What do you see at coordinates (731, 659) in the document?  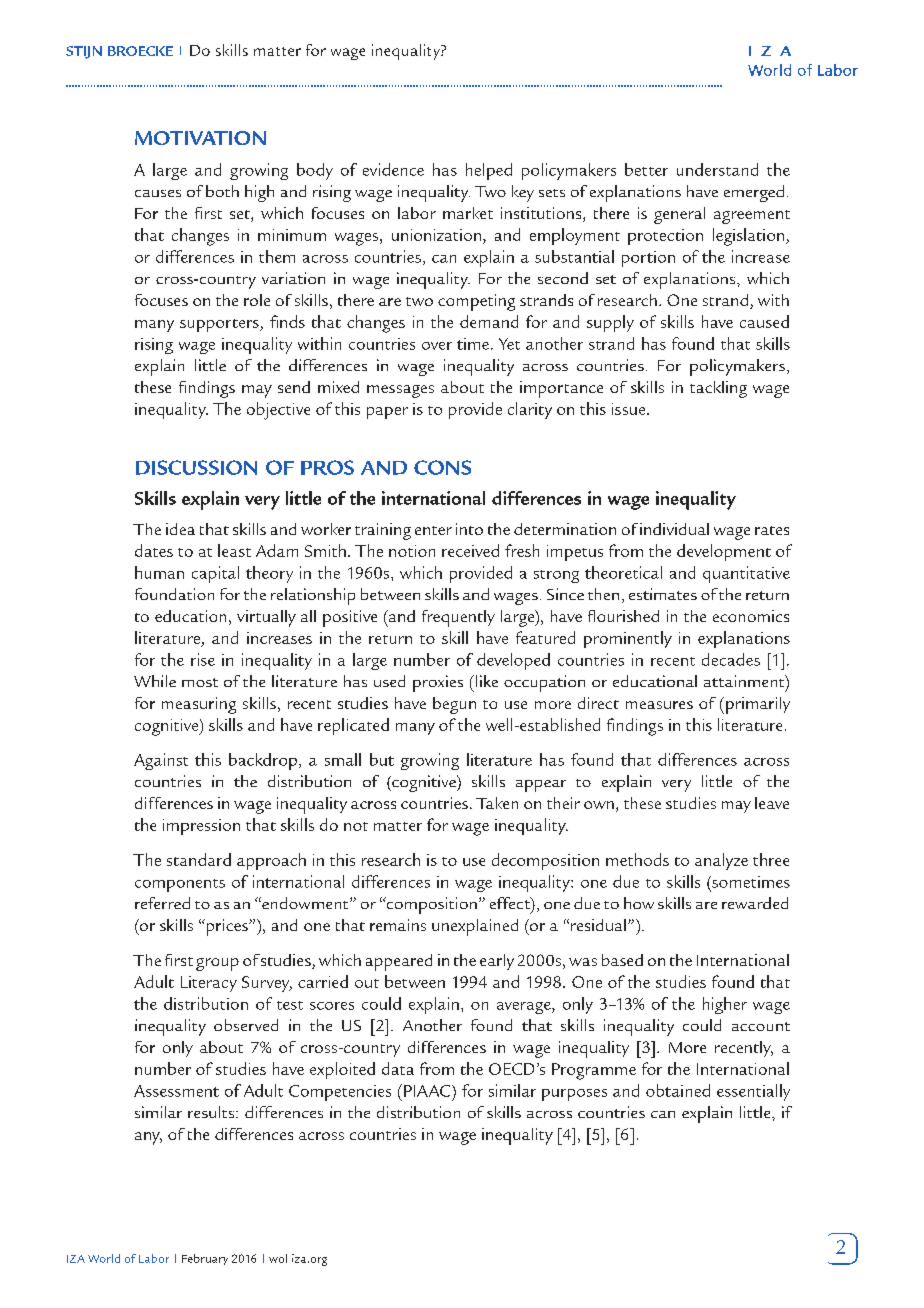 I see `decades` at bounding box center [731, 659].
